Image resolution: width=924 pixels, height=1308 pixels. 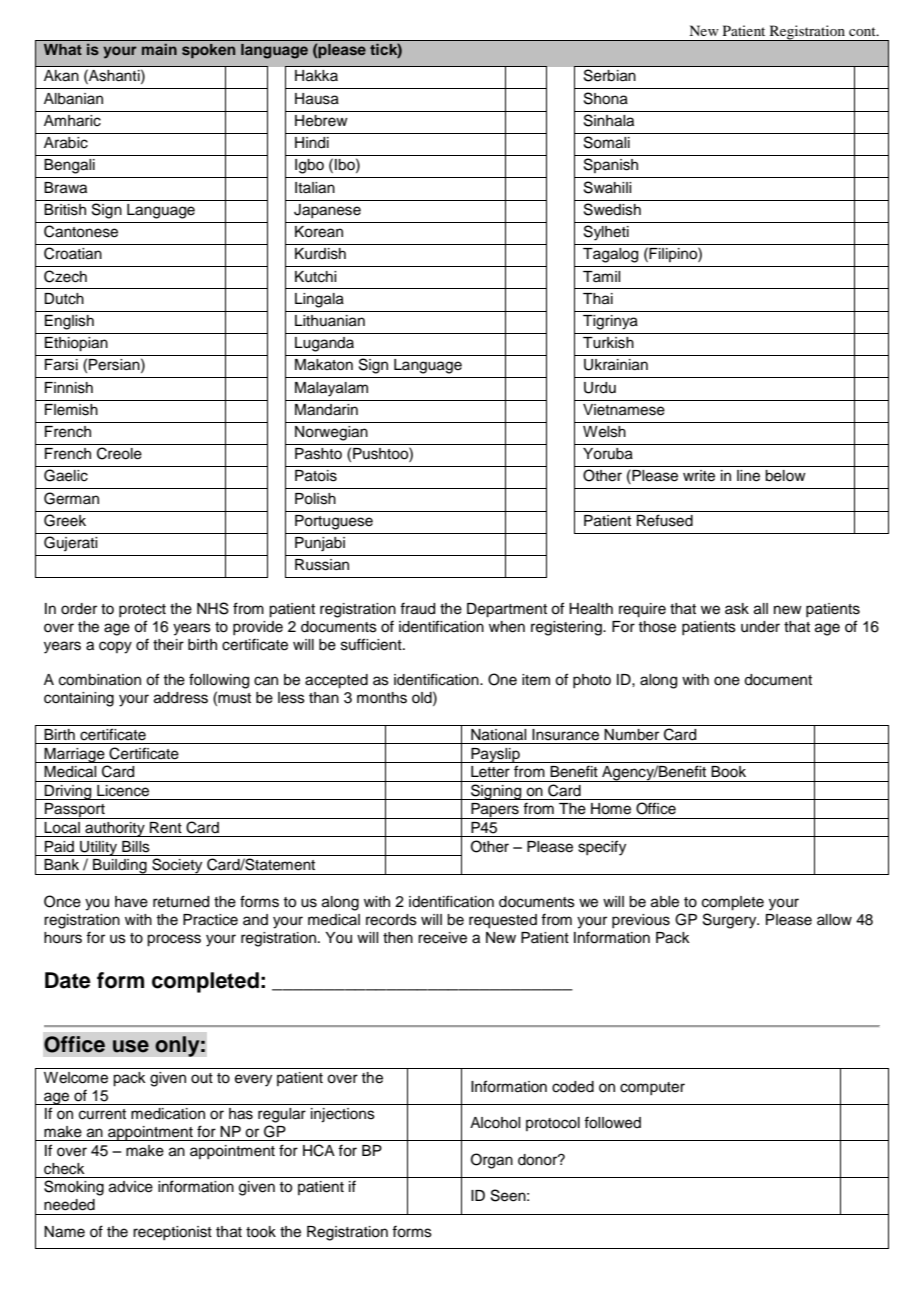 What do you see at coordinates (731, 921) in the screenshot?
I see `Surgery` at bounding box center [731, 921].
